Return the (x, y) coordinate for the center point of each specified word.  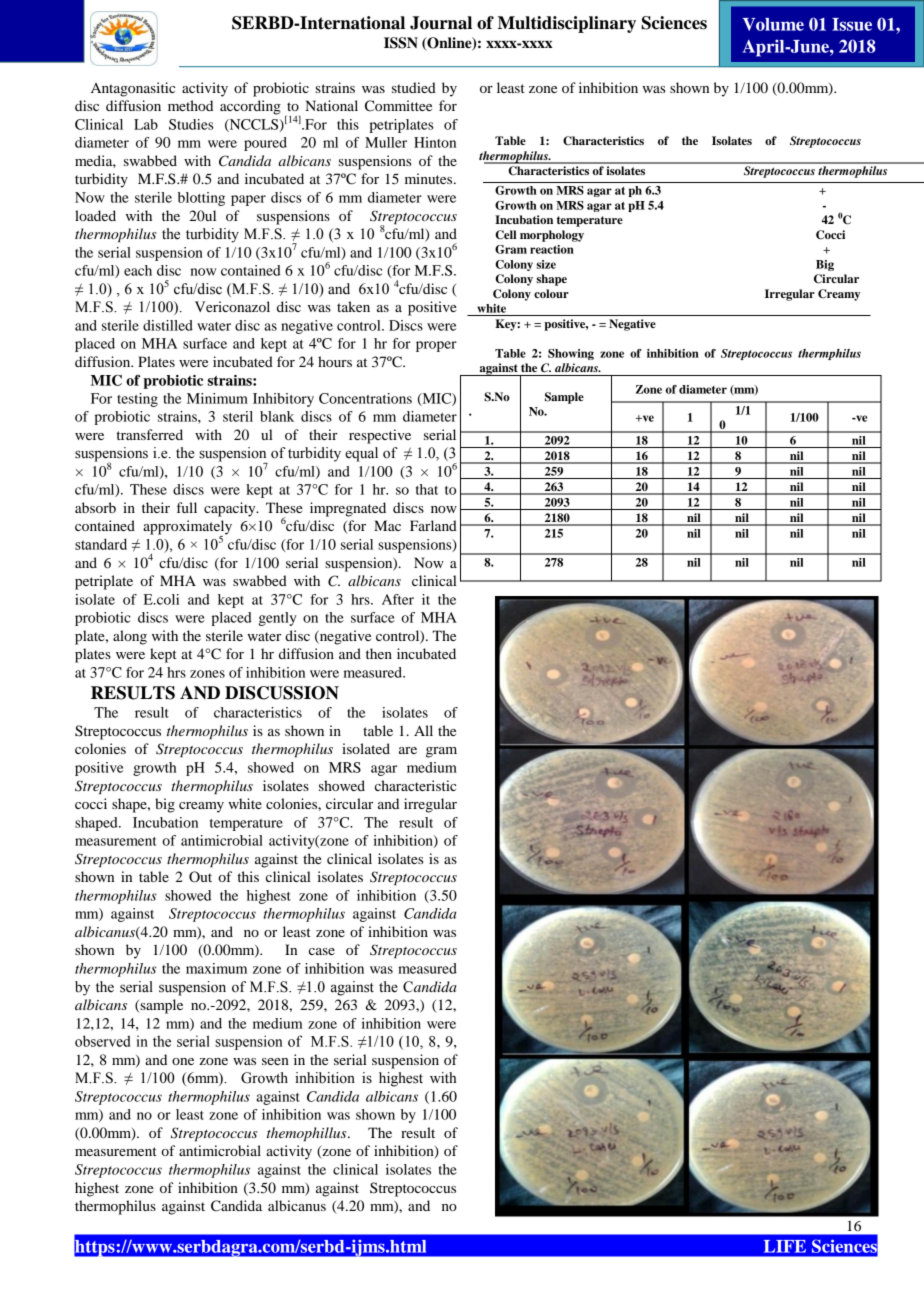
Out (200, 877)
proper (436, 346)
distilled (168, 325)
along (130, 637)
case (322, 951)
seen (275, 1061)
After (398, 599)
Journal (441, 23)
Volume (773, 24)
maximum (216, 968)
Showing (571, 354)
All (423, 730)
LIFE (785, 1246)
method (190, 105)
